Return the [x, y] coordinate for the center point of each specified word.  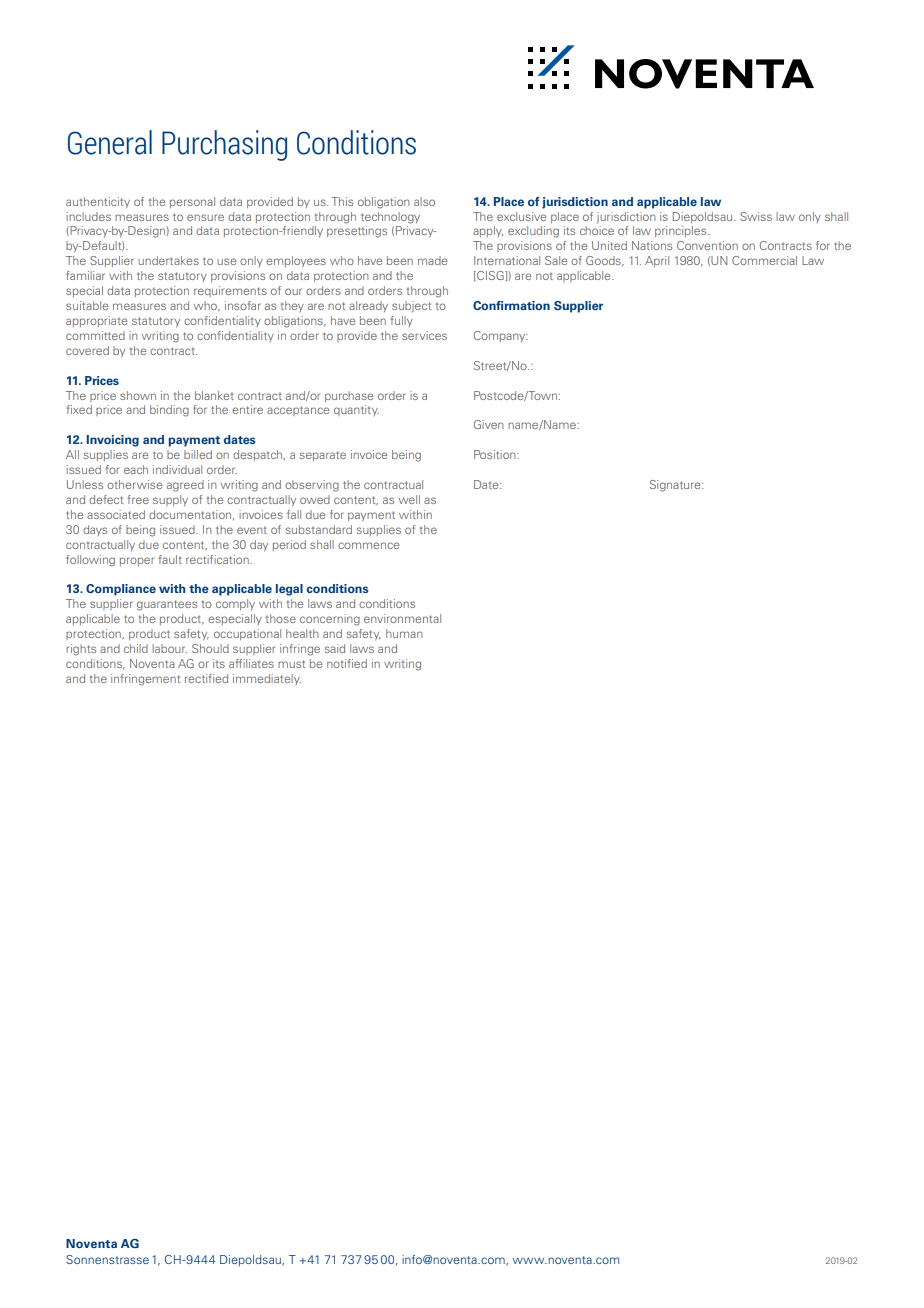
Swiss [756, 216]
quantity [356, 410]
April [657, 261]
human [404, 633]
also [424, 201]
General [110, 142]
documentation [191, 515]
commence [368, 545]
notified [347, 663]
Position [496, 454]
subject [411, 307]
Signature [676, 486]
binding [169, 411]
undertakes [168, 260]
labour [169, 648]
